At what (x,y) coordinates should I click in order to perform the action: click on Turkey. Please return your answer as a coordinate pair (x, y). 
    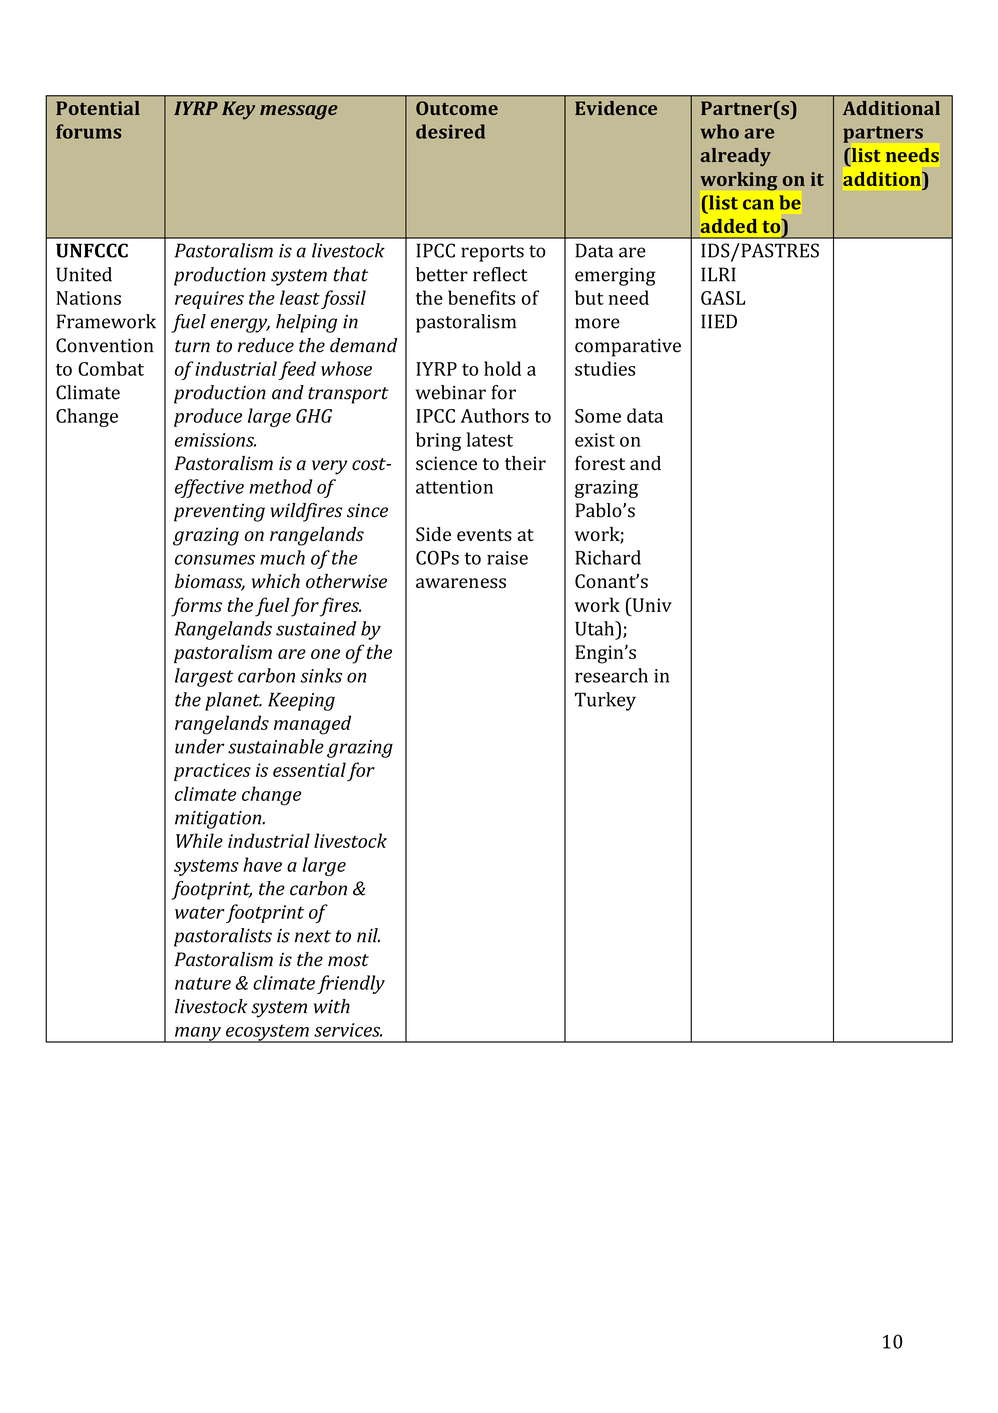
    Looking at the image, I should click on (605, 701).
